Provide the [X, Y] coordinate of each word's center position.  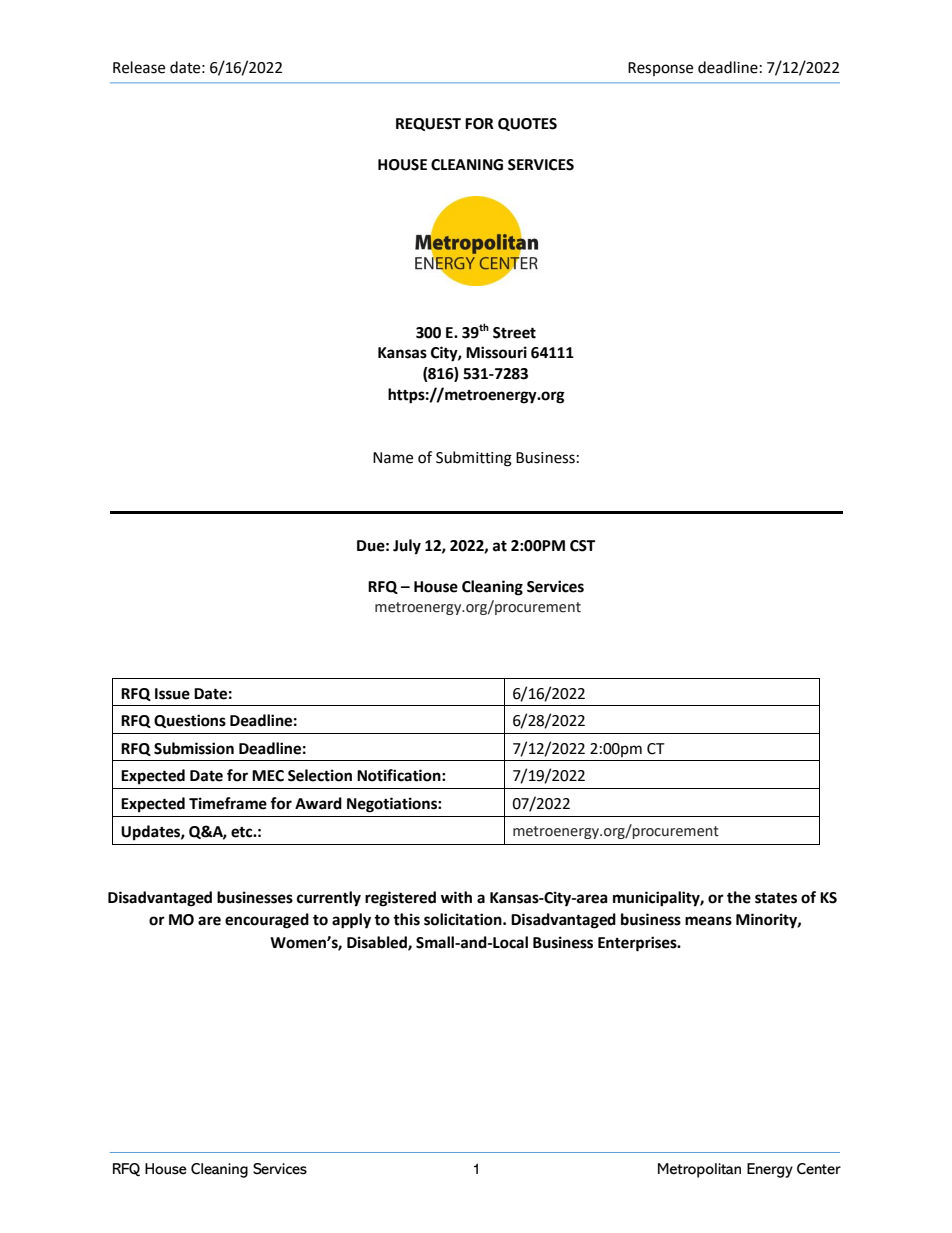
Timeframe [228, 803]
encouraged [267, 921]
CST [582, 546]
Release [139, 67]
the [739, 897]
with [456, 897]
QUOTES [527, 124]
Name [393, 458]
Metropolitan [699, 1170]
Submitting [474, 459]
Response [660, 69]
